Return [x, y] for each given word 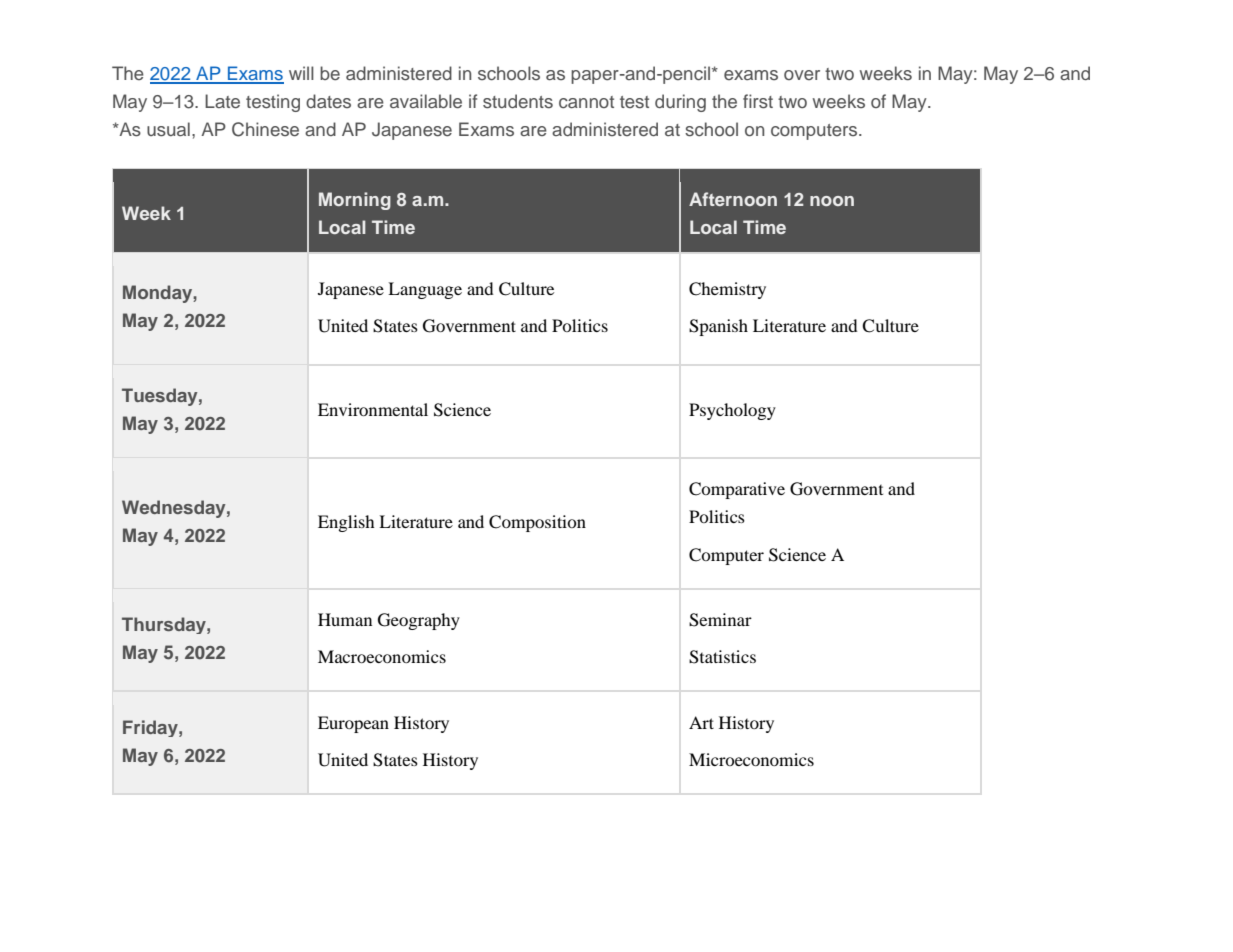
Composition [537, 523]
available [426, 101]
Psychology [732, 411]
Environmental [373, 409]
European [353, 724]
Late [222, 101]
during [680, 103]
